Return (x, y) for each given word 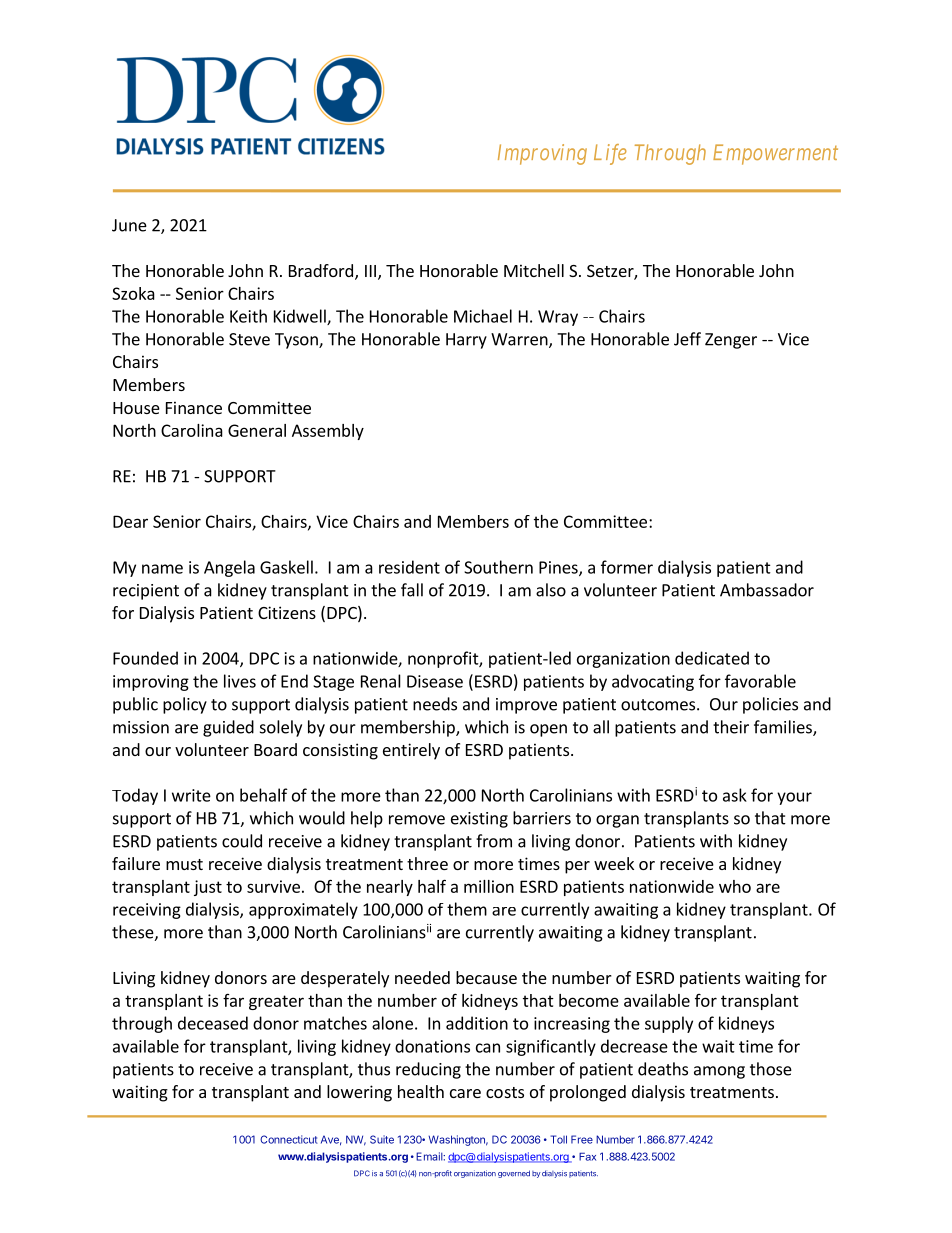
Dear (130, 521)
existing (479, 820)
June (129, 225)
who (735, 886)
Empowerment (775, 154)
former (627, 567)
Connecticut (289, 1139)
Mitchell (534, 270)
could (242, 841)
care (465, 1093)
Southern (498, 567)
